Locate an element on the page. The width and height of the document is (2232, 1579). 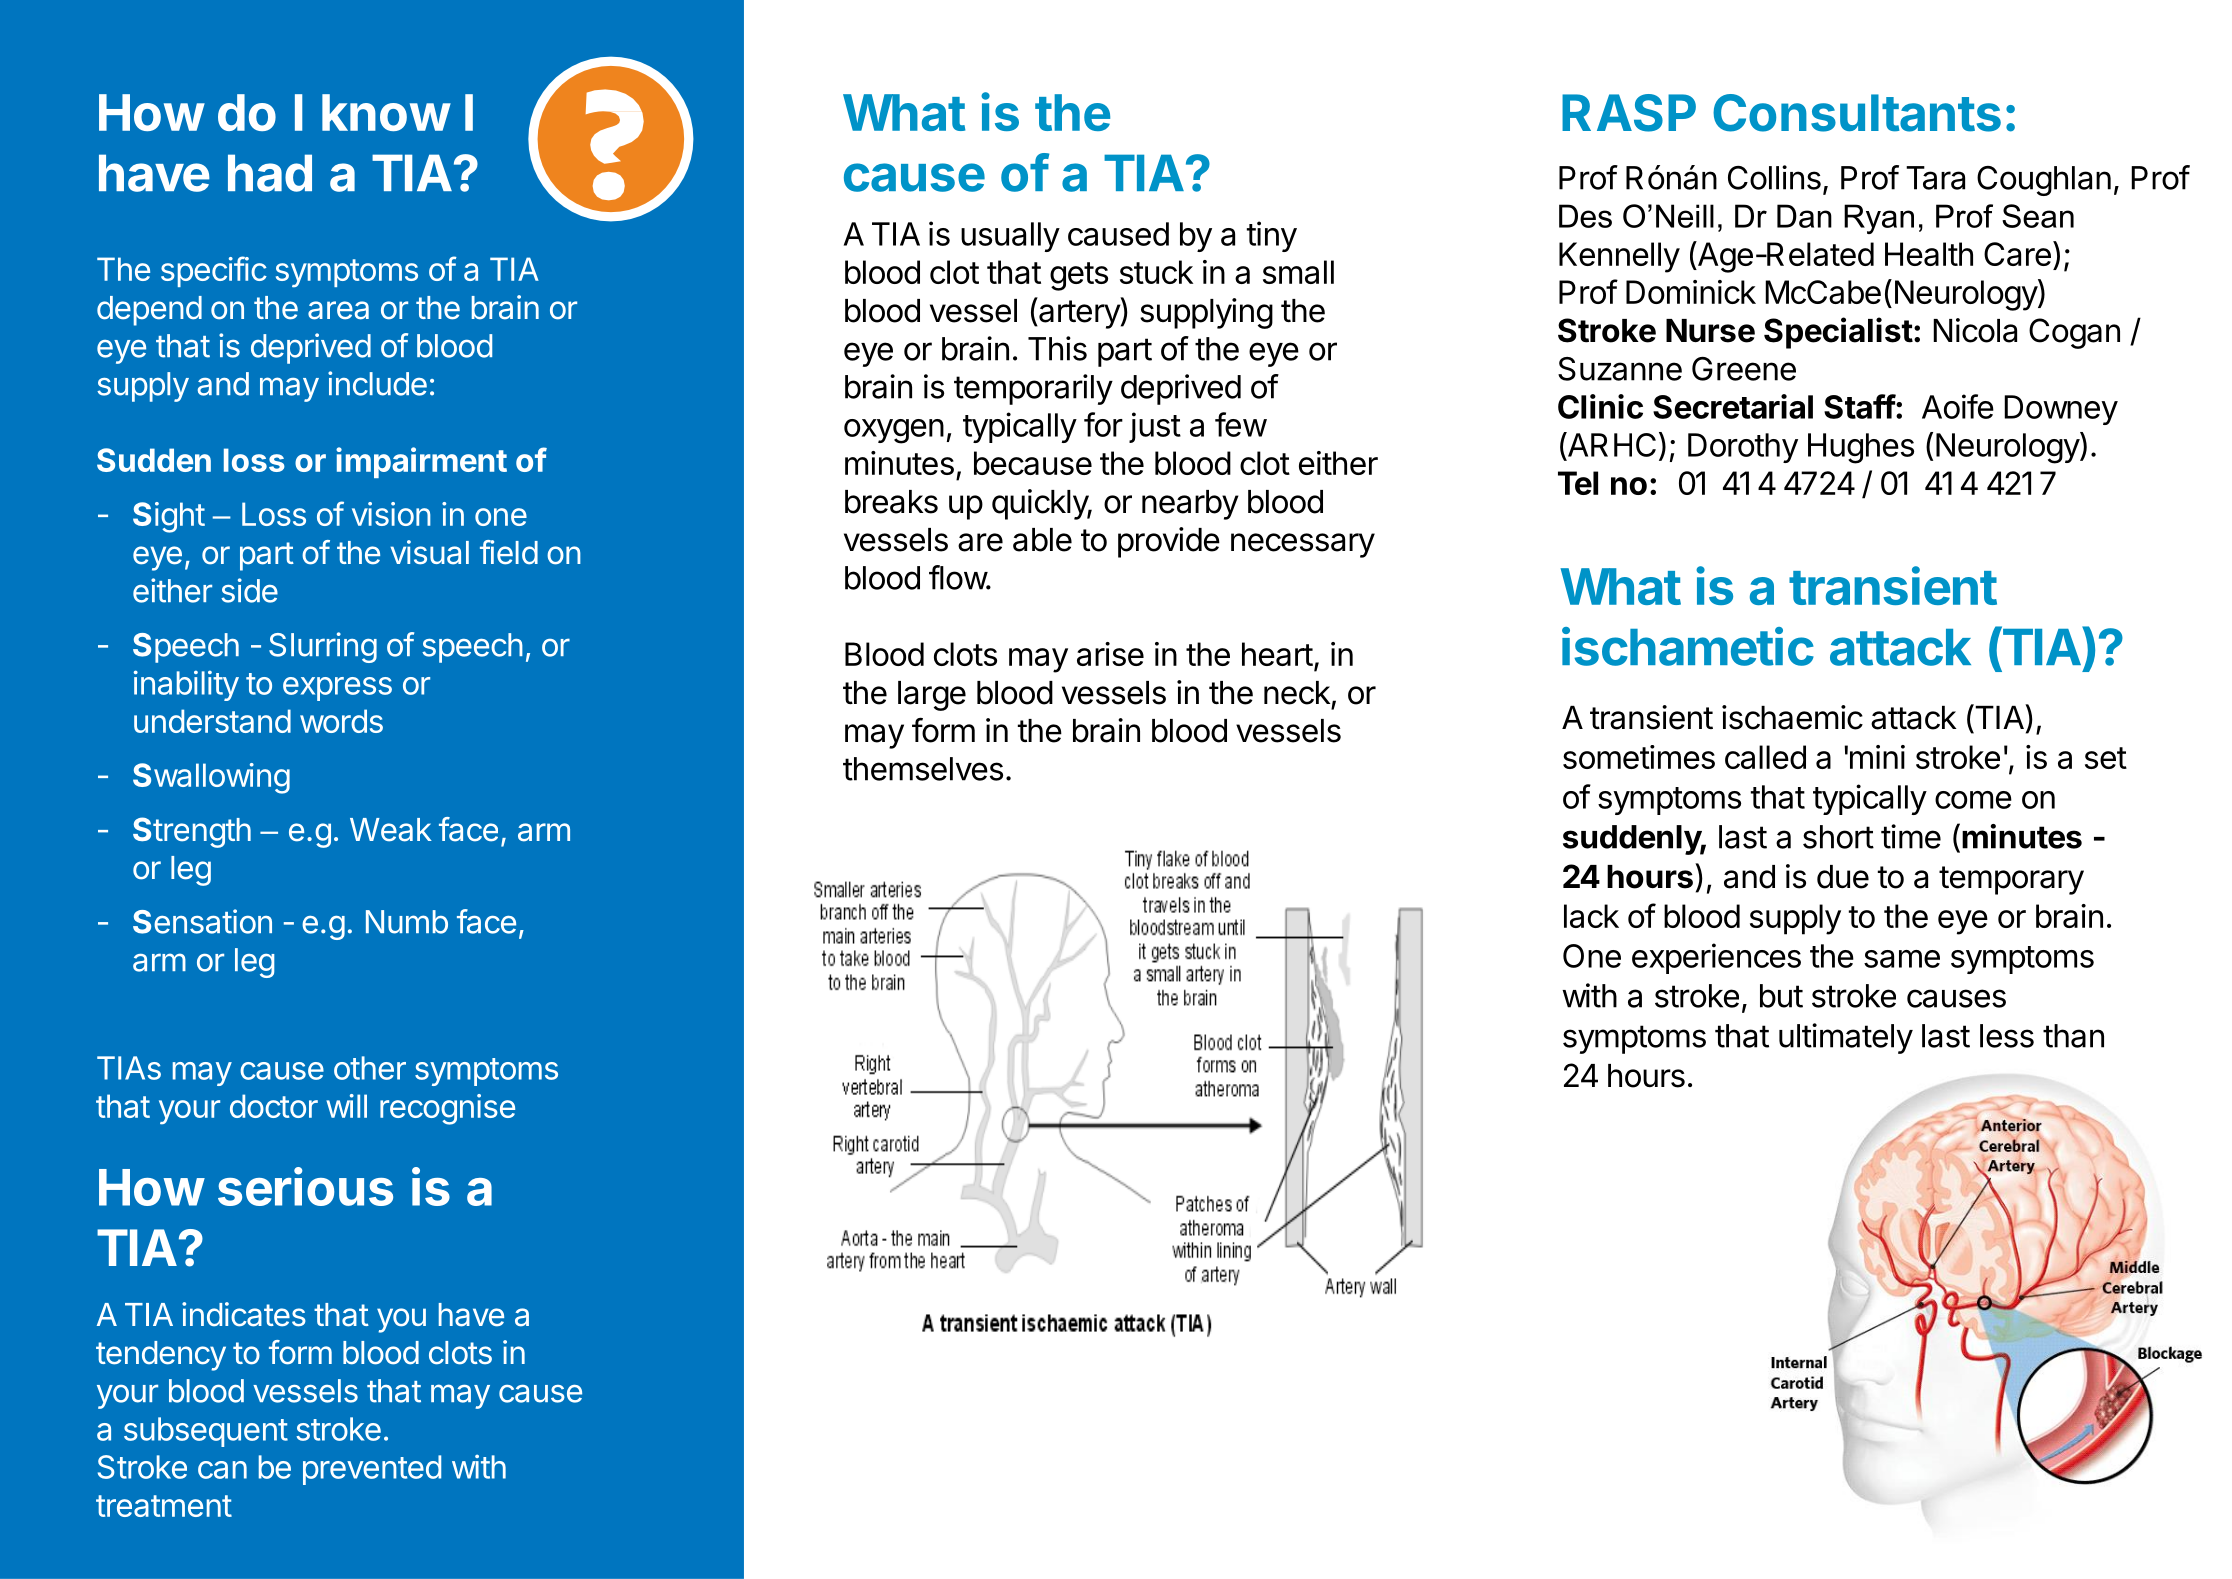
usually is located at coordinates (1010, 237).
